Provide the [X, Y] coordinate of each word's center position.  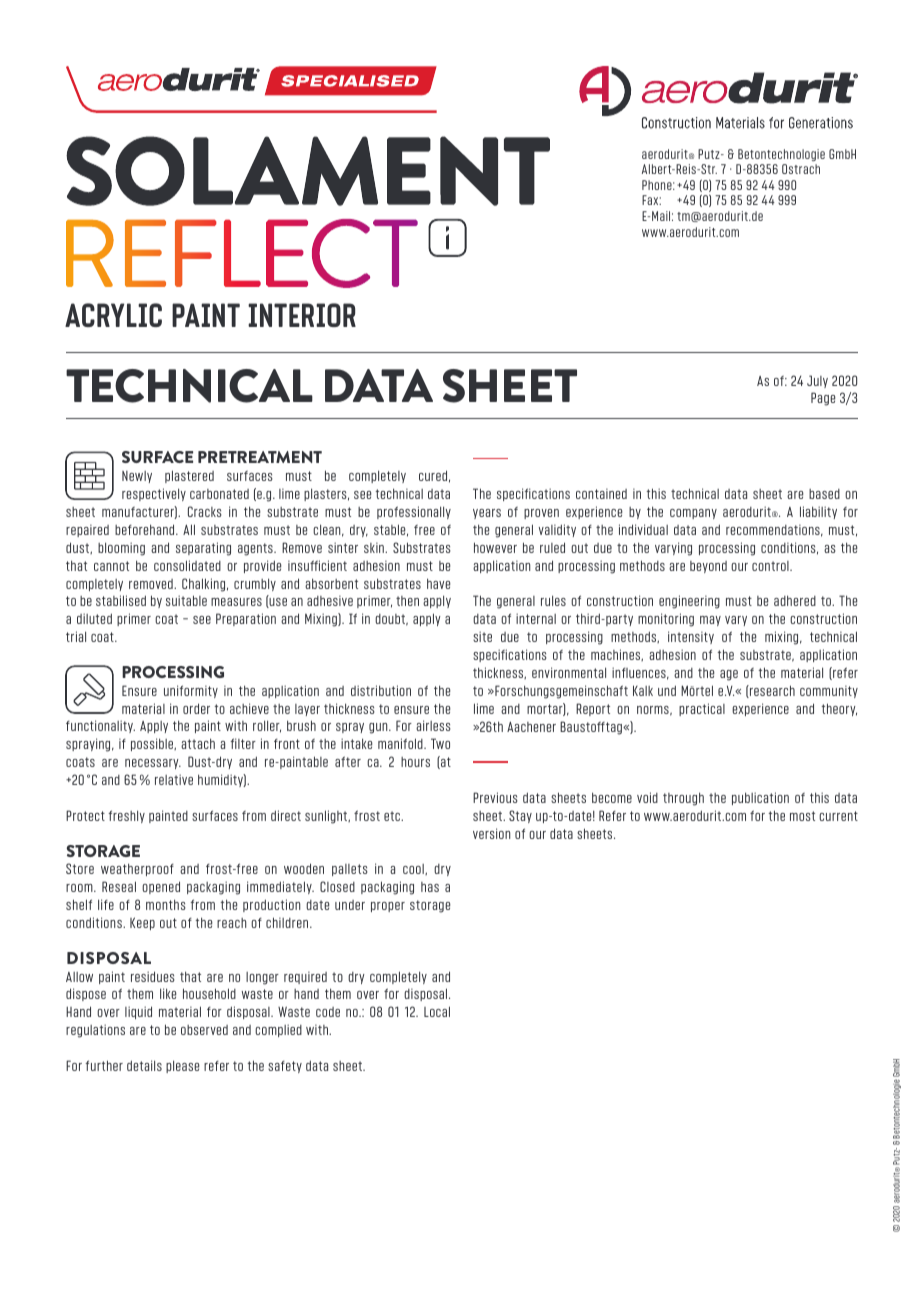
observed [204, 1030]
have [438, 583]
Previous [495, 797]
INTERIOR [302, 315]
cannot [111, 566]
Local [437, 1011]
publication [760, 798]
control [771, 566]
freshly [126, 816]
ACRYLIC [113, 315]
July [817, 381]
